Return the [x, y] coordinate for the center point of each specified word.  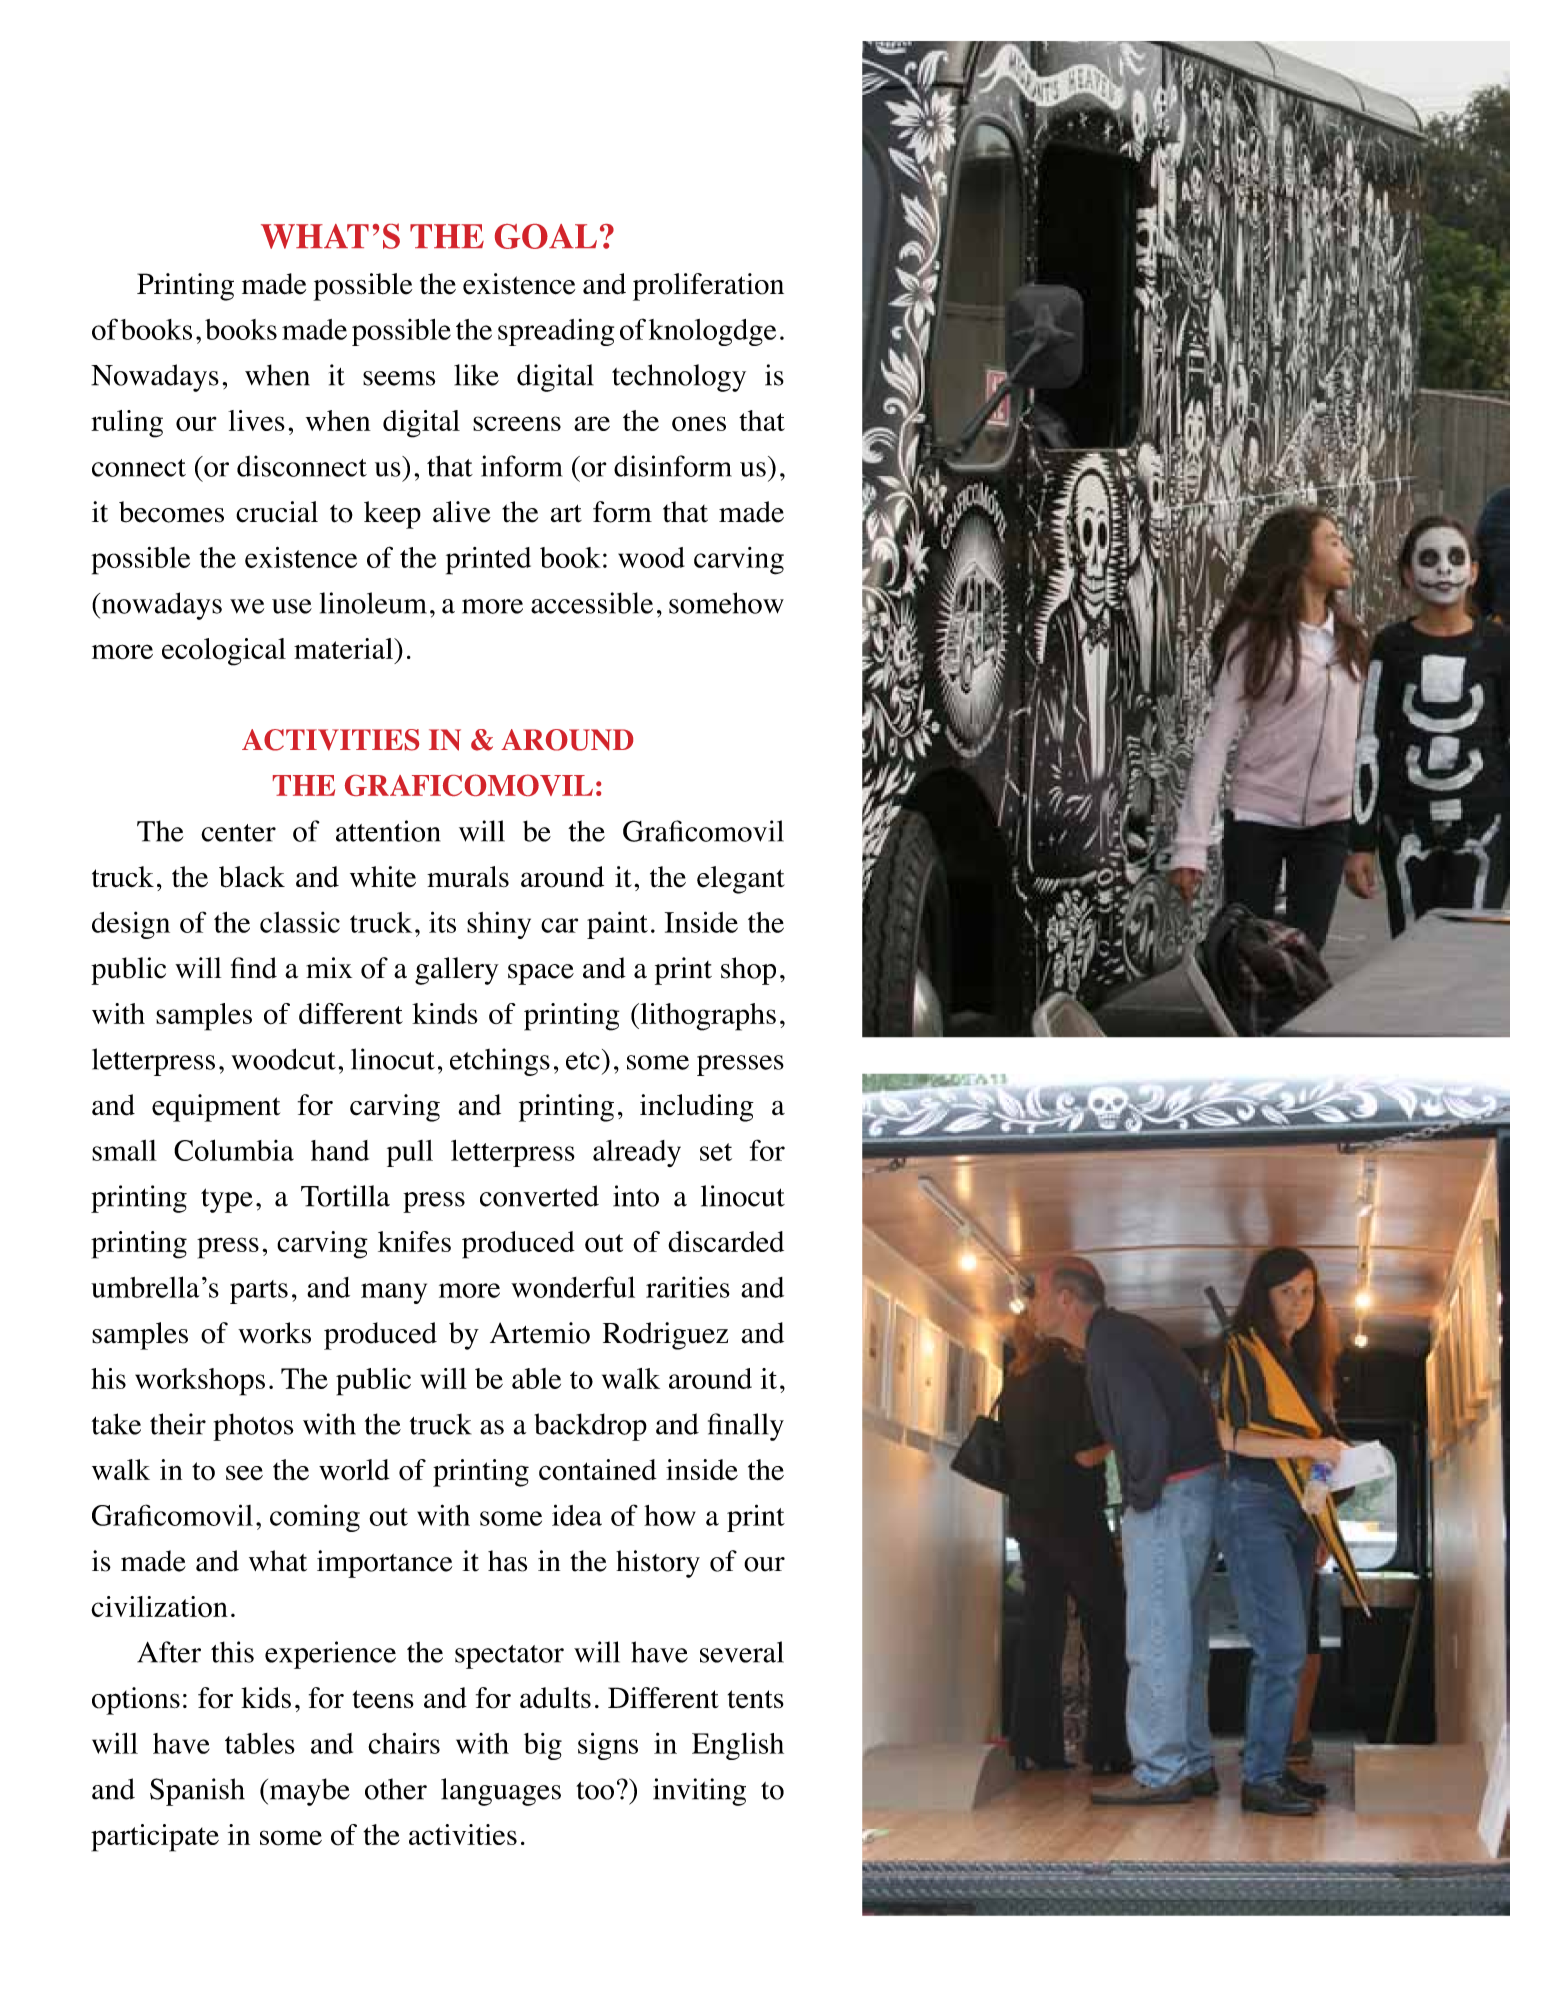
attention [388, 831]
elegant [741, 880]
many [394, 1293]
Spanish [197, 1792]
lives [256, 420]
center [238, 833]
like [476, 375]
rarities [688, 1287]
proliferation [708, 287]
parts [259, 1292]
